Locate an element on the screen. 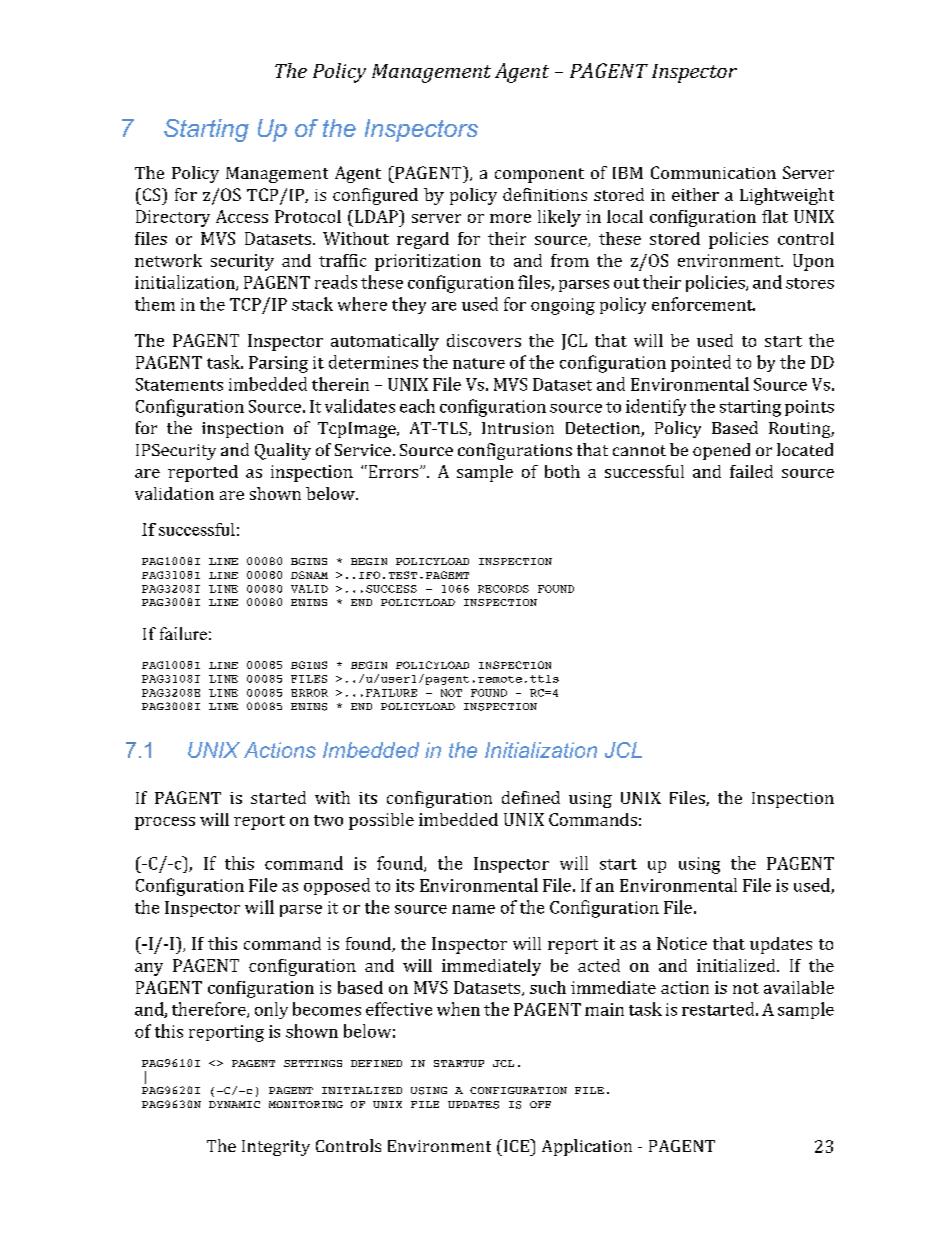 This screenshot has width=952, height=1233. opened is located at coordinates (721, 451).
